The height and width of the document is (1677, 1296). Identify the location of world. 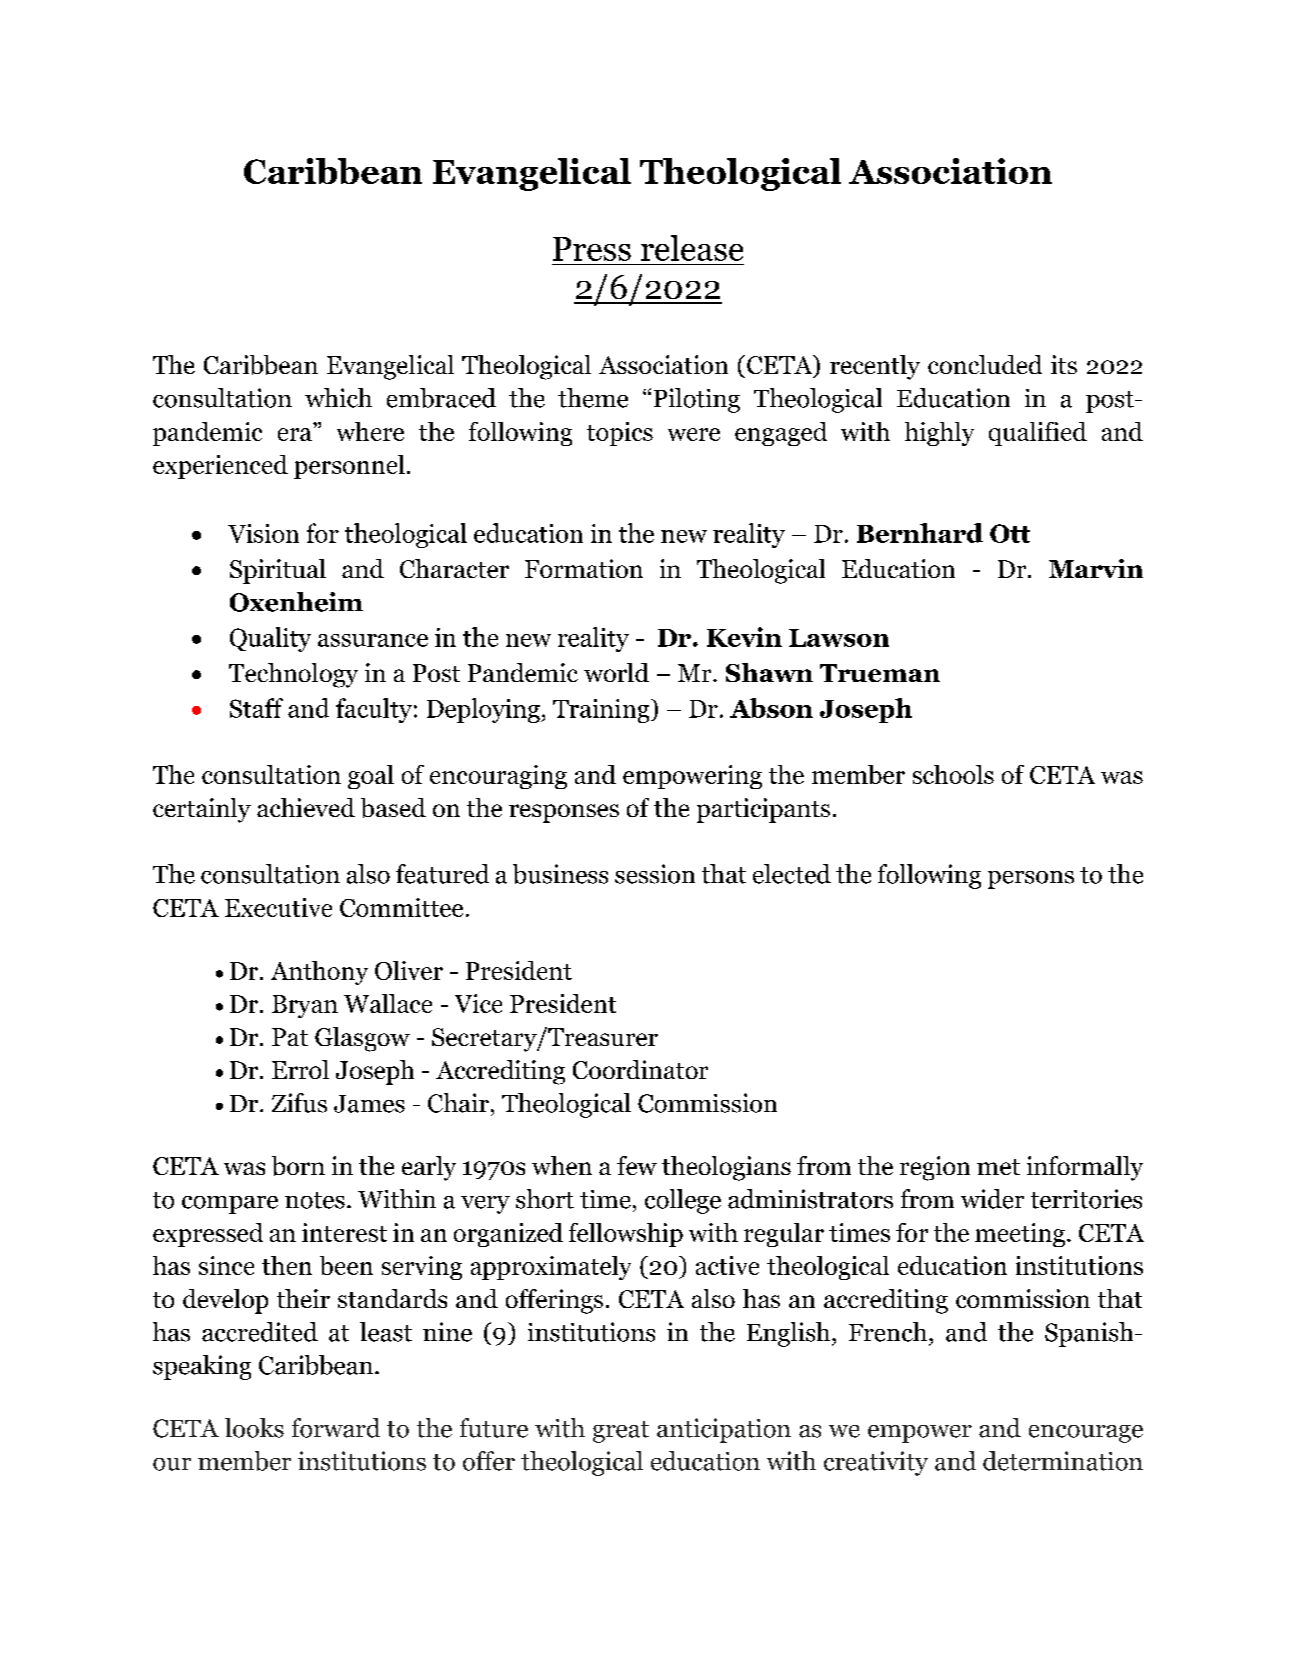
(616, 672).
